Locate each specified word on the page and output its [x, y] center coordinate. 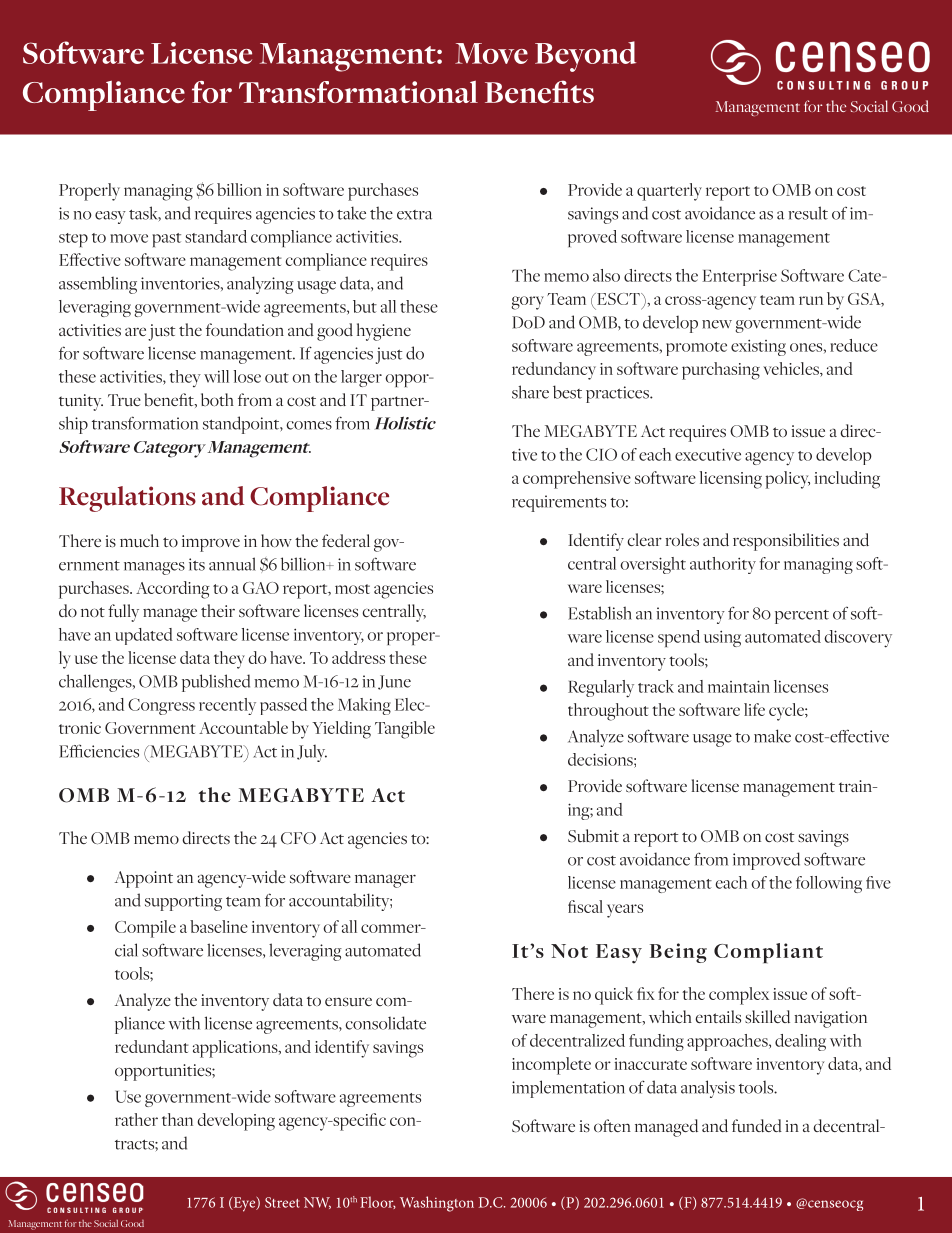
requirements [559, 503]
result [808, 213]
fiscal [585, 906]
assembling [98, 285]
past [166, 240]
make [772, 736]
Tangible [405, 730]
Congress [161, 706]
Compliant [768, 953]
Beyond [585, 56]
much [139, 540]
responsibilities [786, 542]
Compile [145, 929]
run [811, 300]
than [177, 1119]
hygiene [384, 332]
